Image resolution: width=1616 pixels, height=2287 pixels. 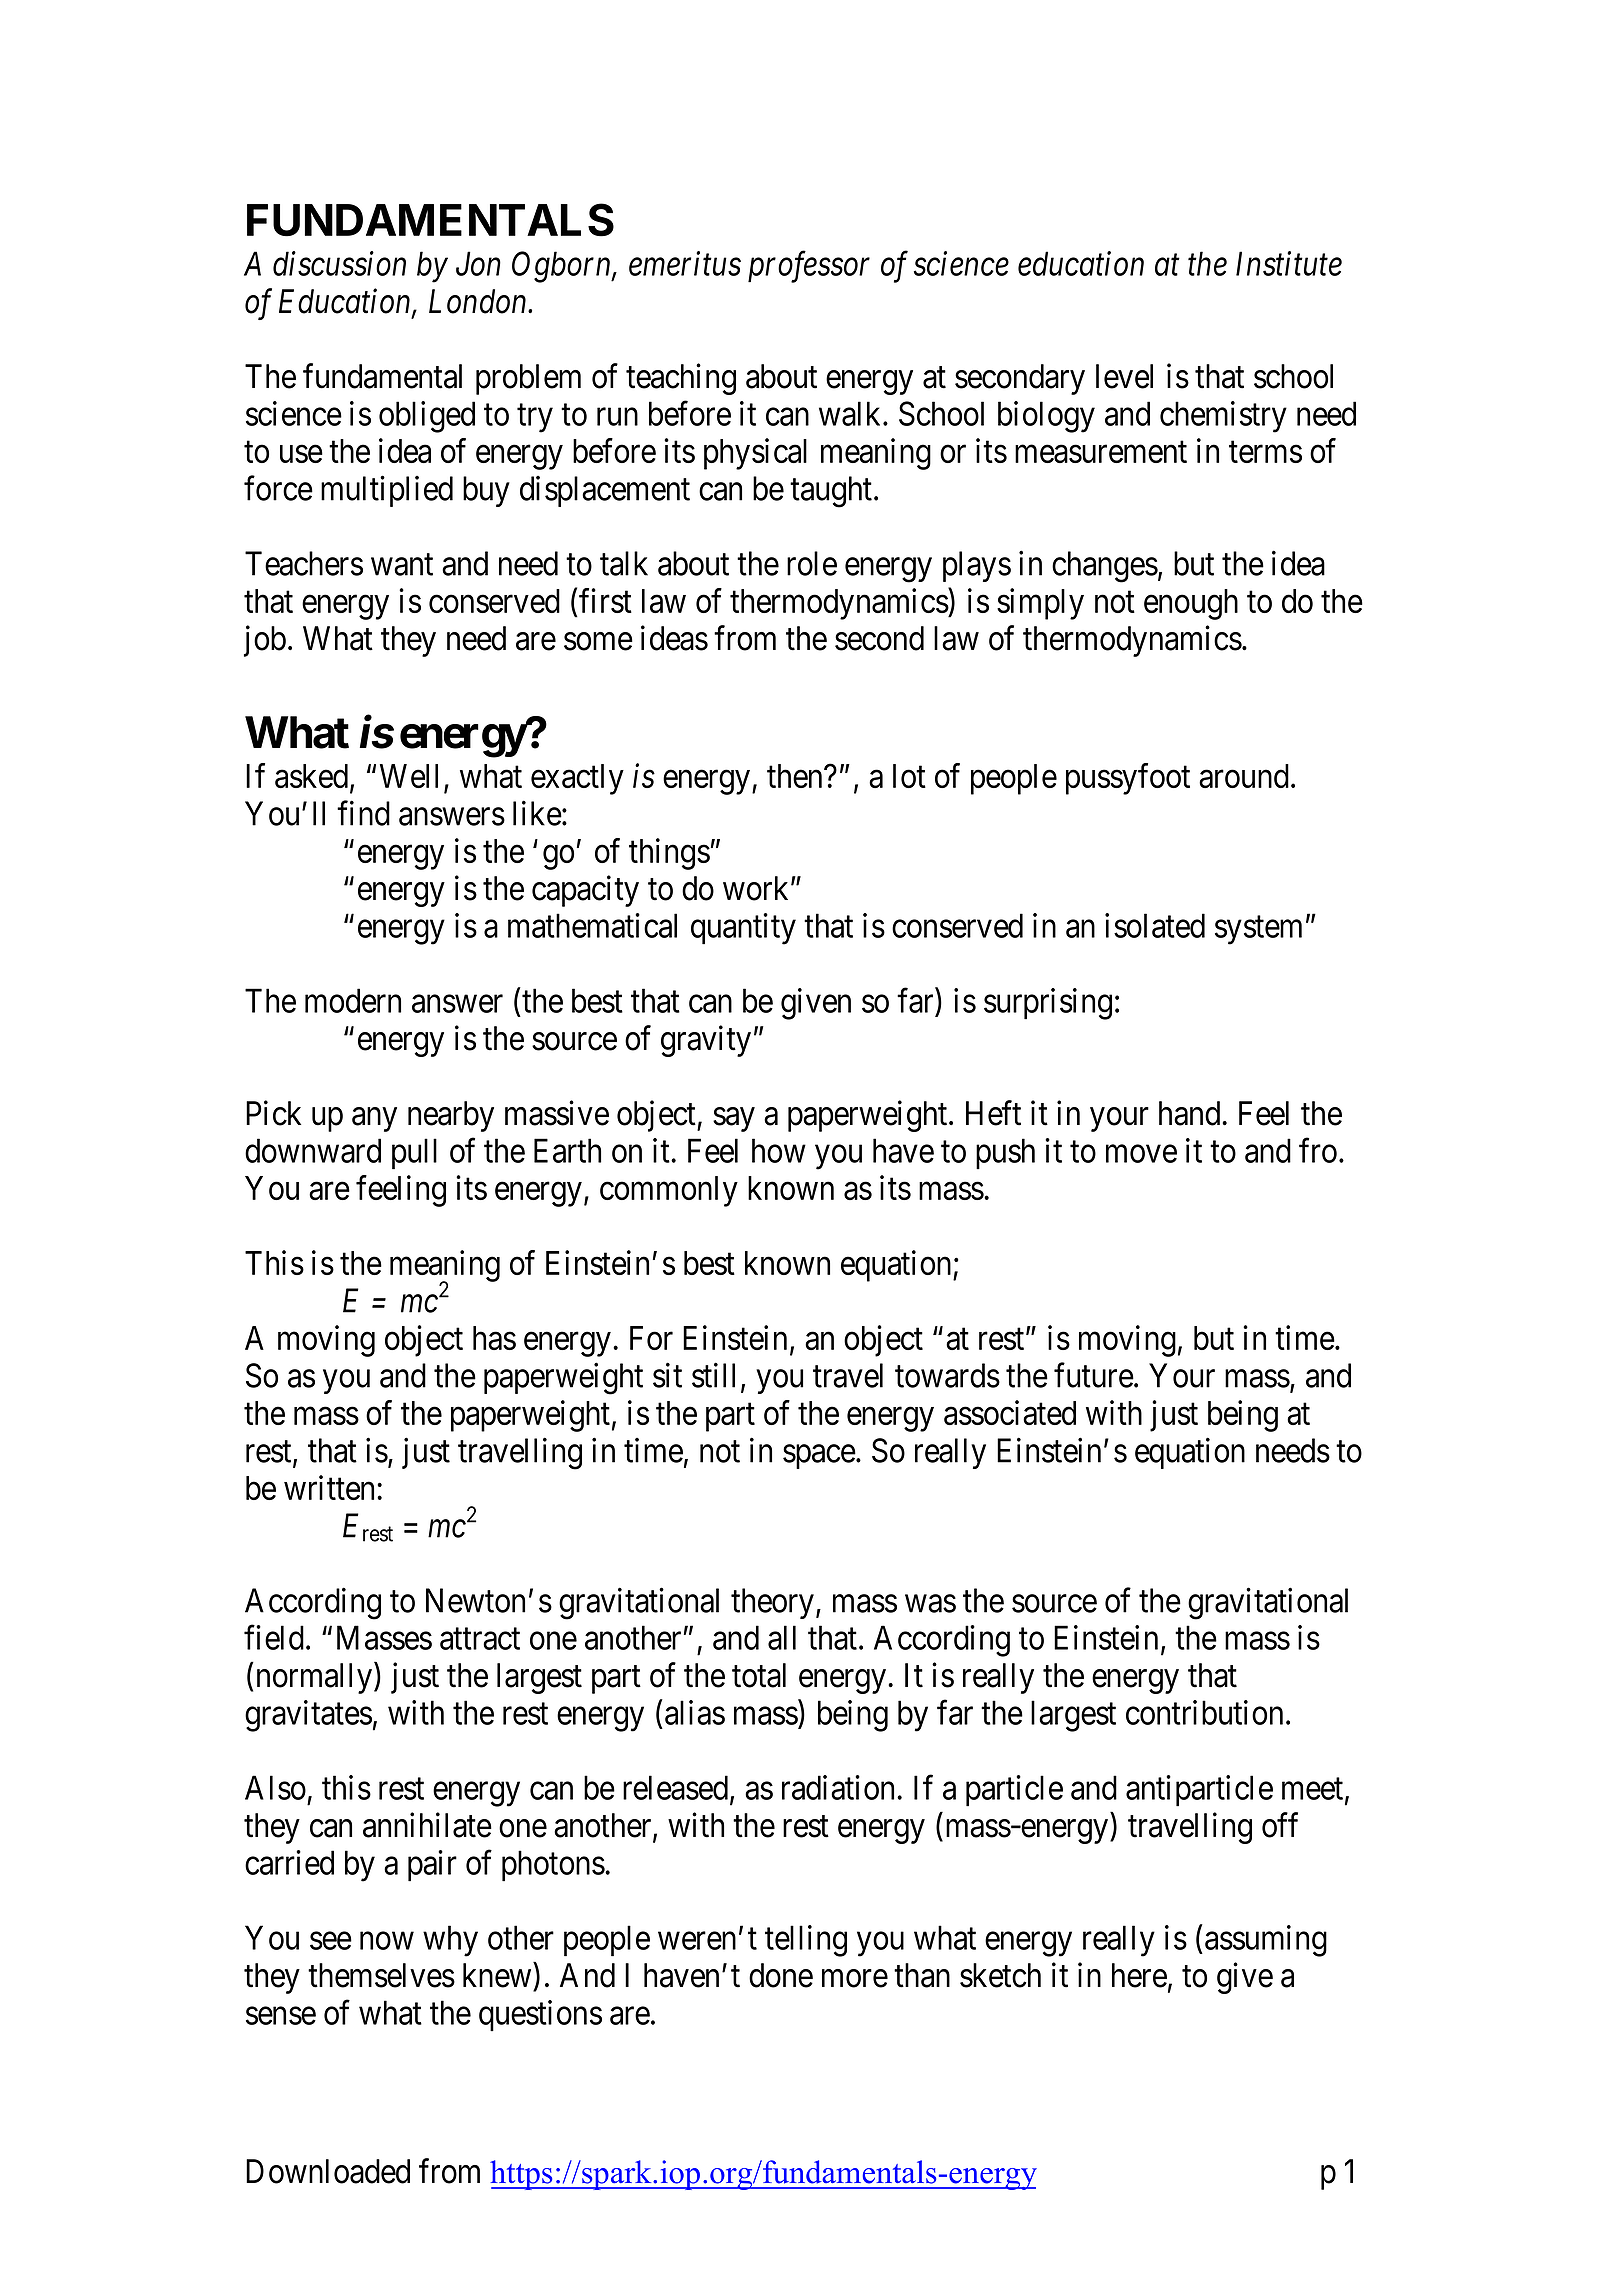 I want to click on move, so click(x=1141, y=1154).
